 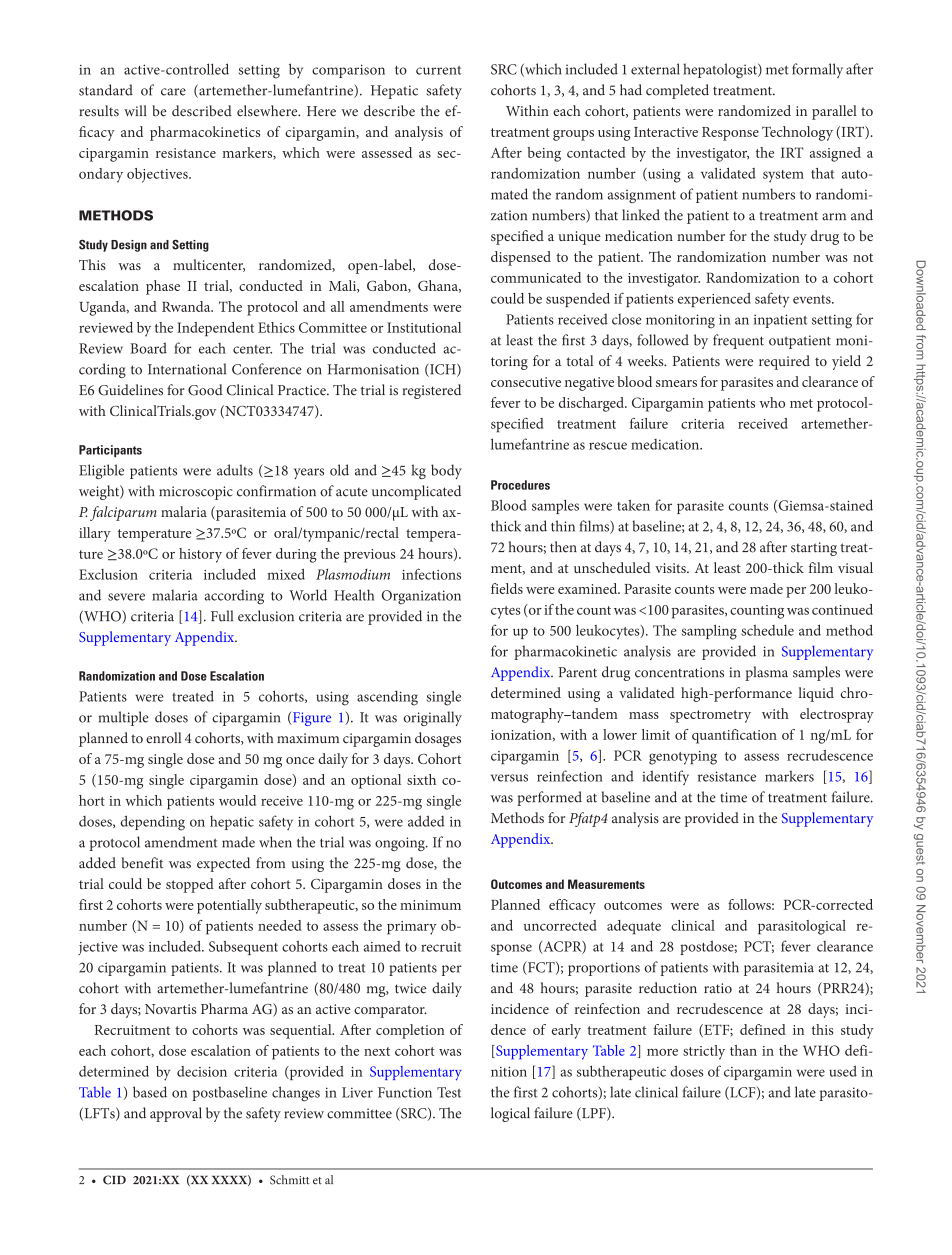 What do you see at coordinates (784, 362) in the screenshot?
I see `required` at bounding box center [784, 362].
